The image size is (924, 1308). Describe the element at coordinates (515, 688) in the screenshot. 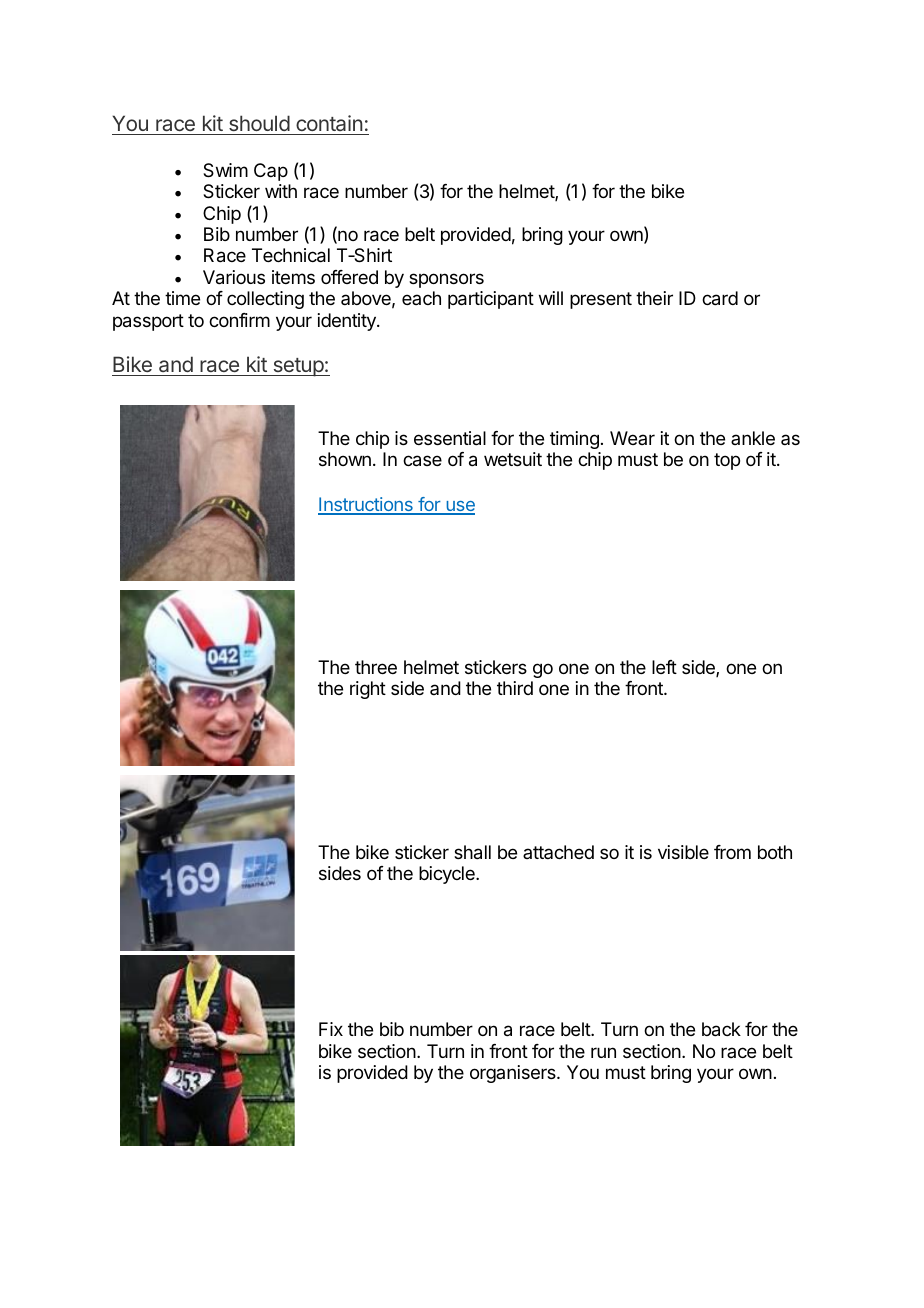

I see `third` at that location.
